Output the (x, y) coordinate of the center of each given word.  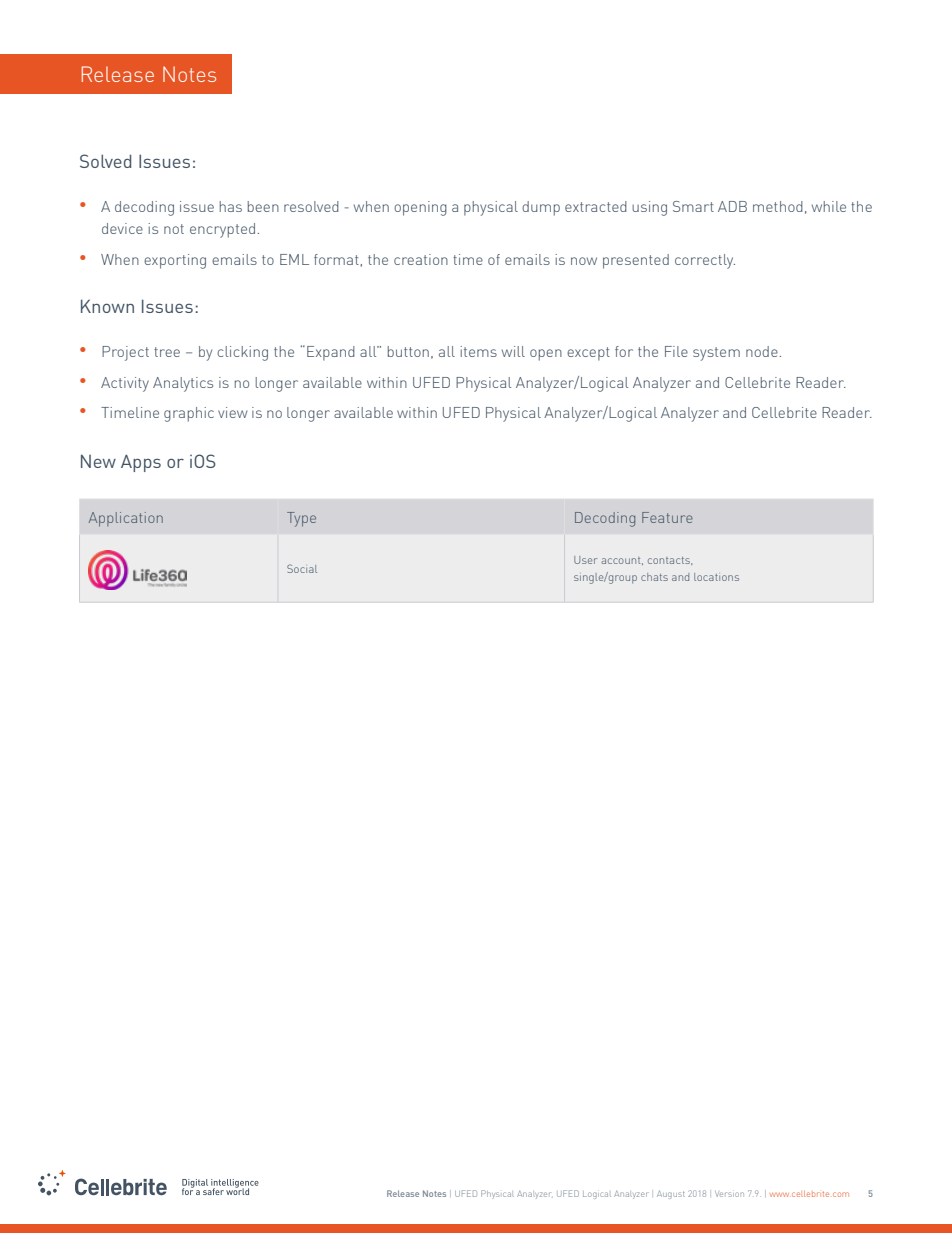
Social (302, 568)
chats (654, 577)
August (671, 1195)
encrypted (222, 230)
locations (716, 577)
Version (729, 1194)
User (585, 560)
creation (421, 259)
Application (126, 519)
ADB (732, 206)
